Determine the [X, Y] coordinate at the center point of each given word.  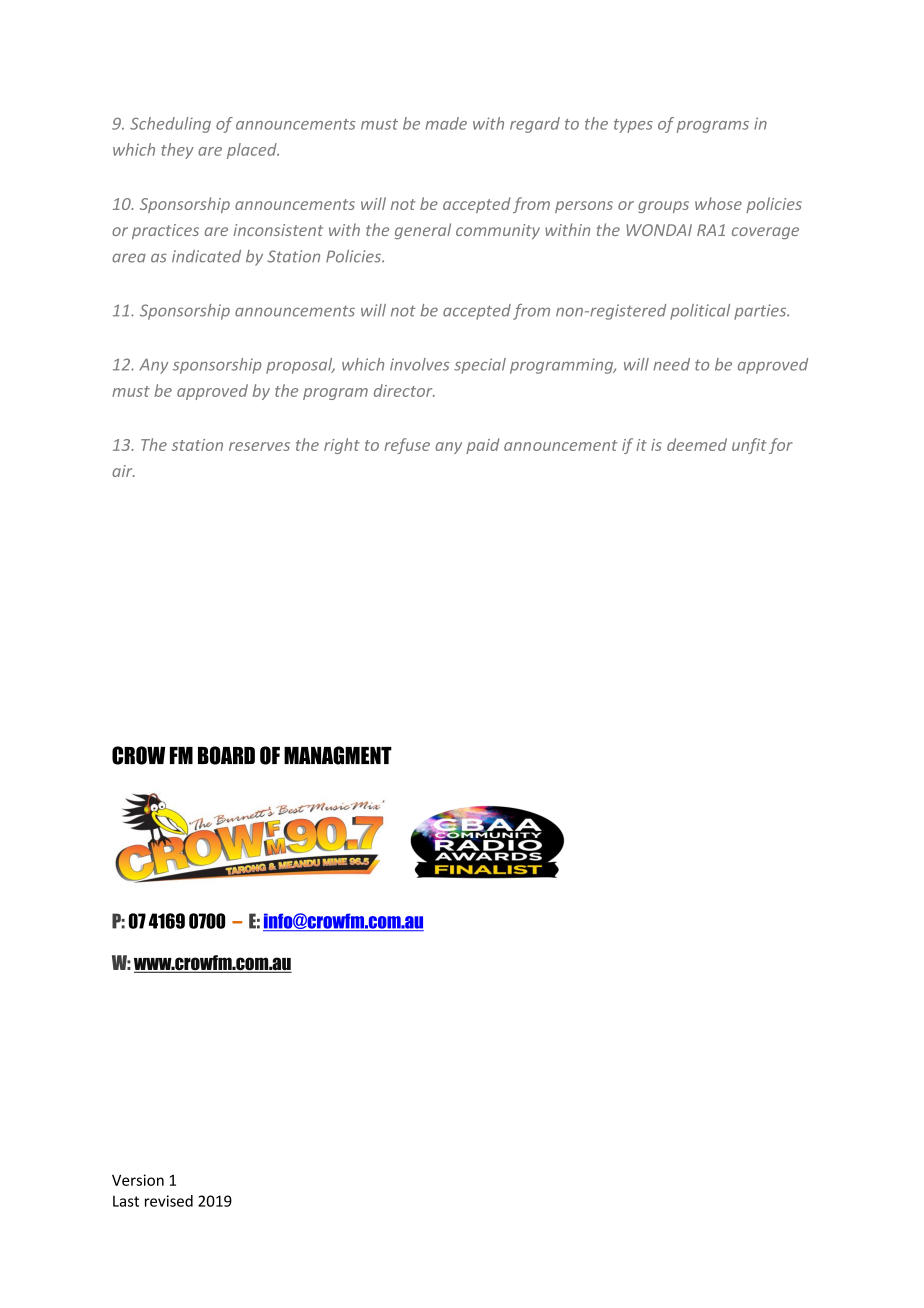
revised [169, 1201]
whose [718, 203]
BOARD [226, 755]
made [446, 123]
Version [138, 1180]
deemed [697, 444]
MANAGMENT [338, 755]
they [177, 151]
